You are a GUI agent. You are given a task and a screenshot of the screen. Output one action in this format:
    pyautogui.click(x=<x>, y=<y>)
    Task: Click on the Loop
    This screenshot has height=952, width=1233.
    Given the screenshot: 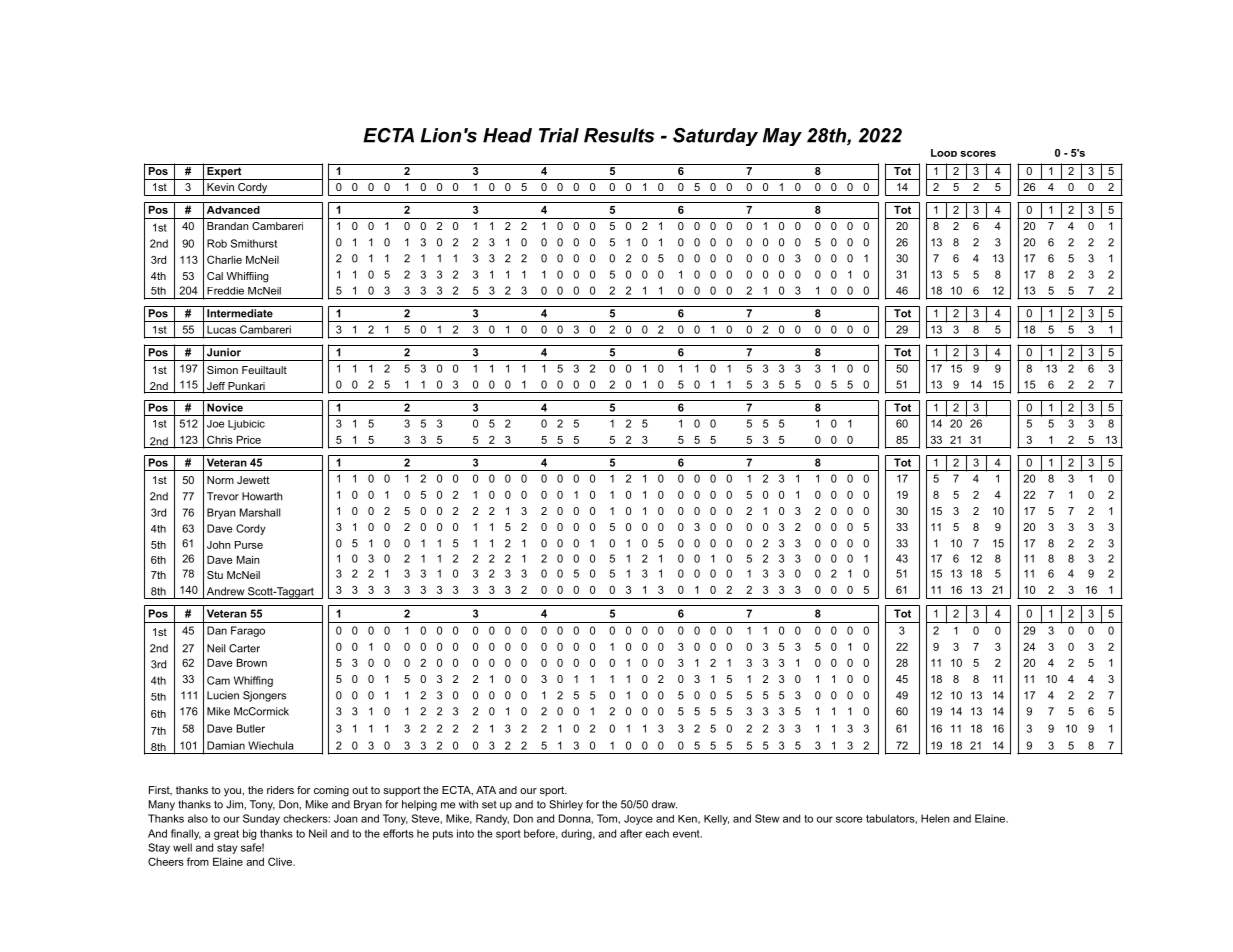 What is the action you would take?
    pyautogui.click(x=944, y=153)
